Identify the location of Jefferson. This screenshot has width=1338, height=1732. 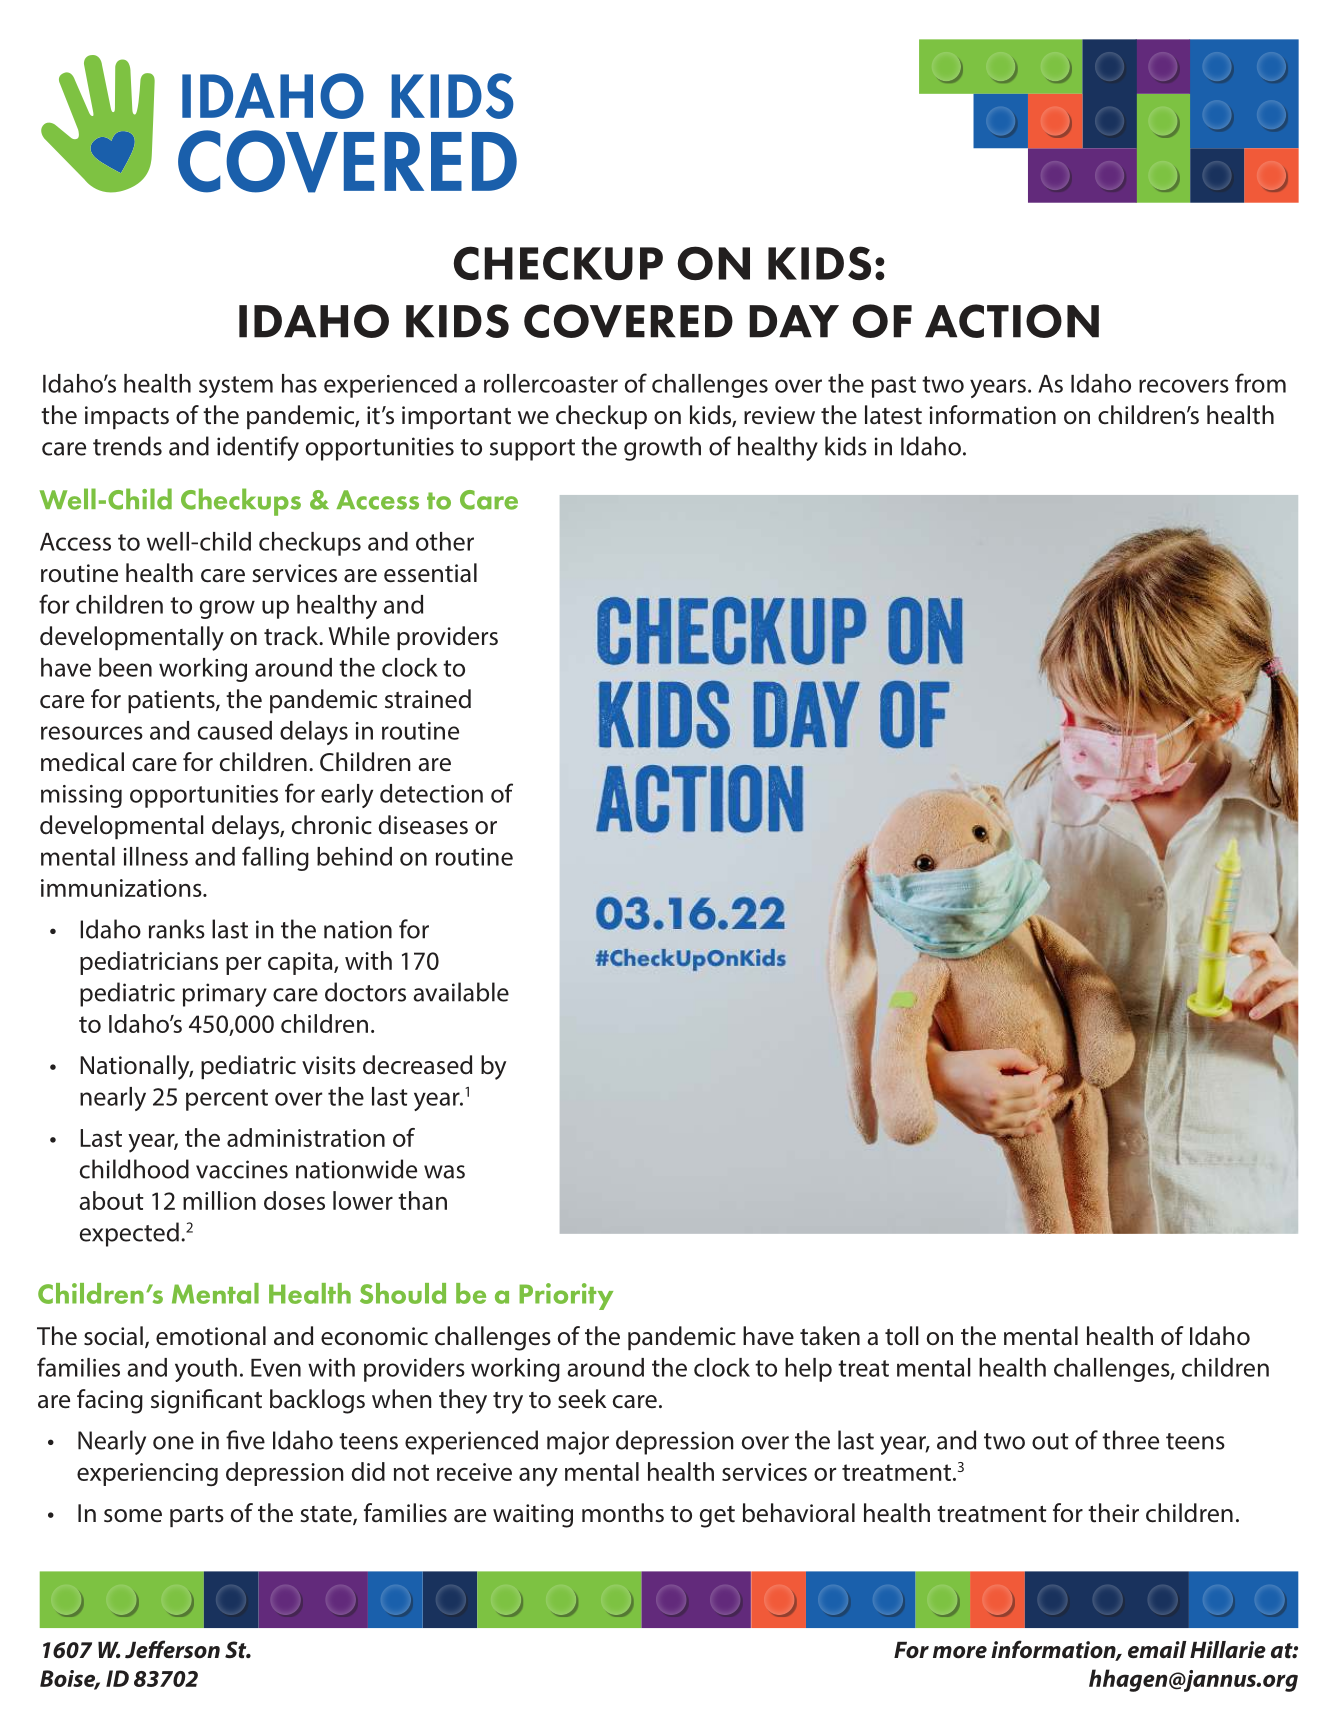
(172, 1649).
